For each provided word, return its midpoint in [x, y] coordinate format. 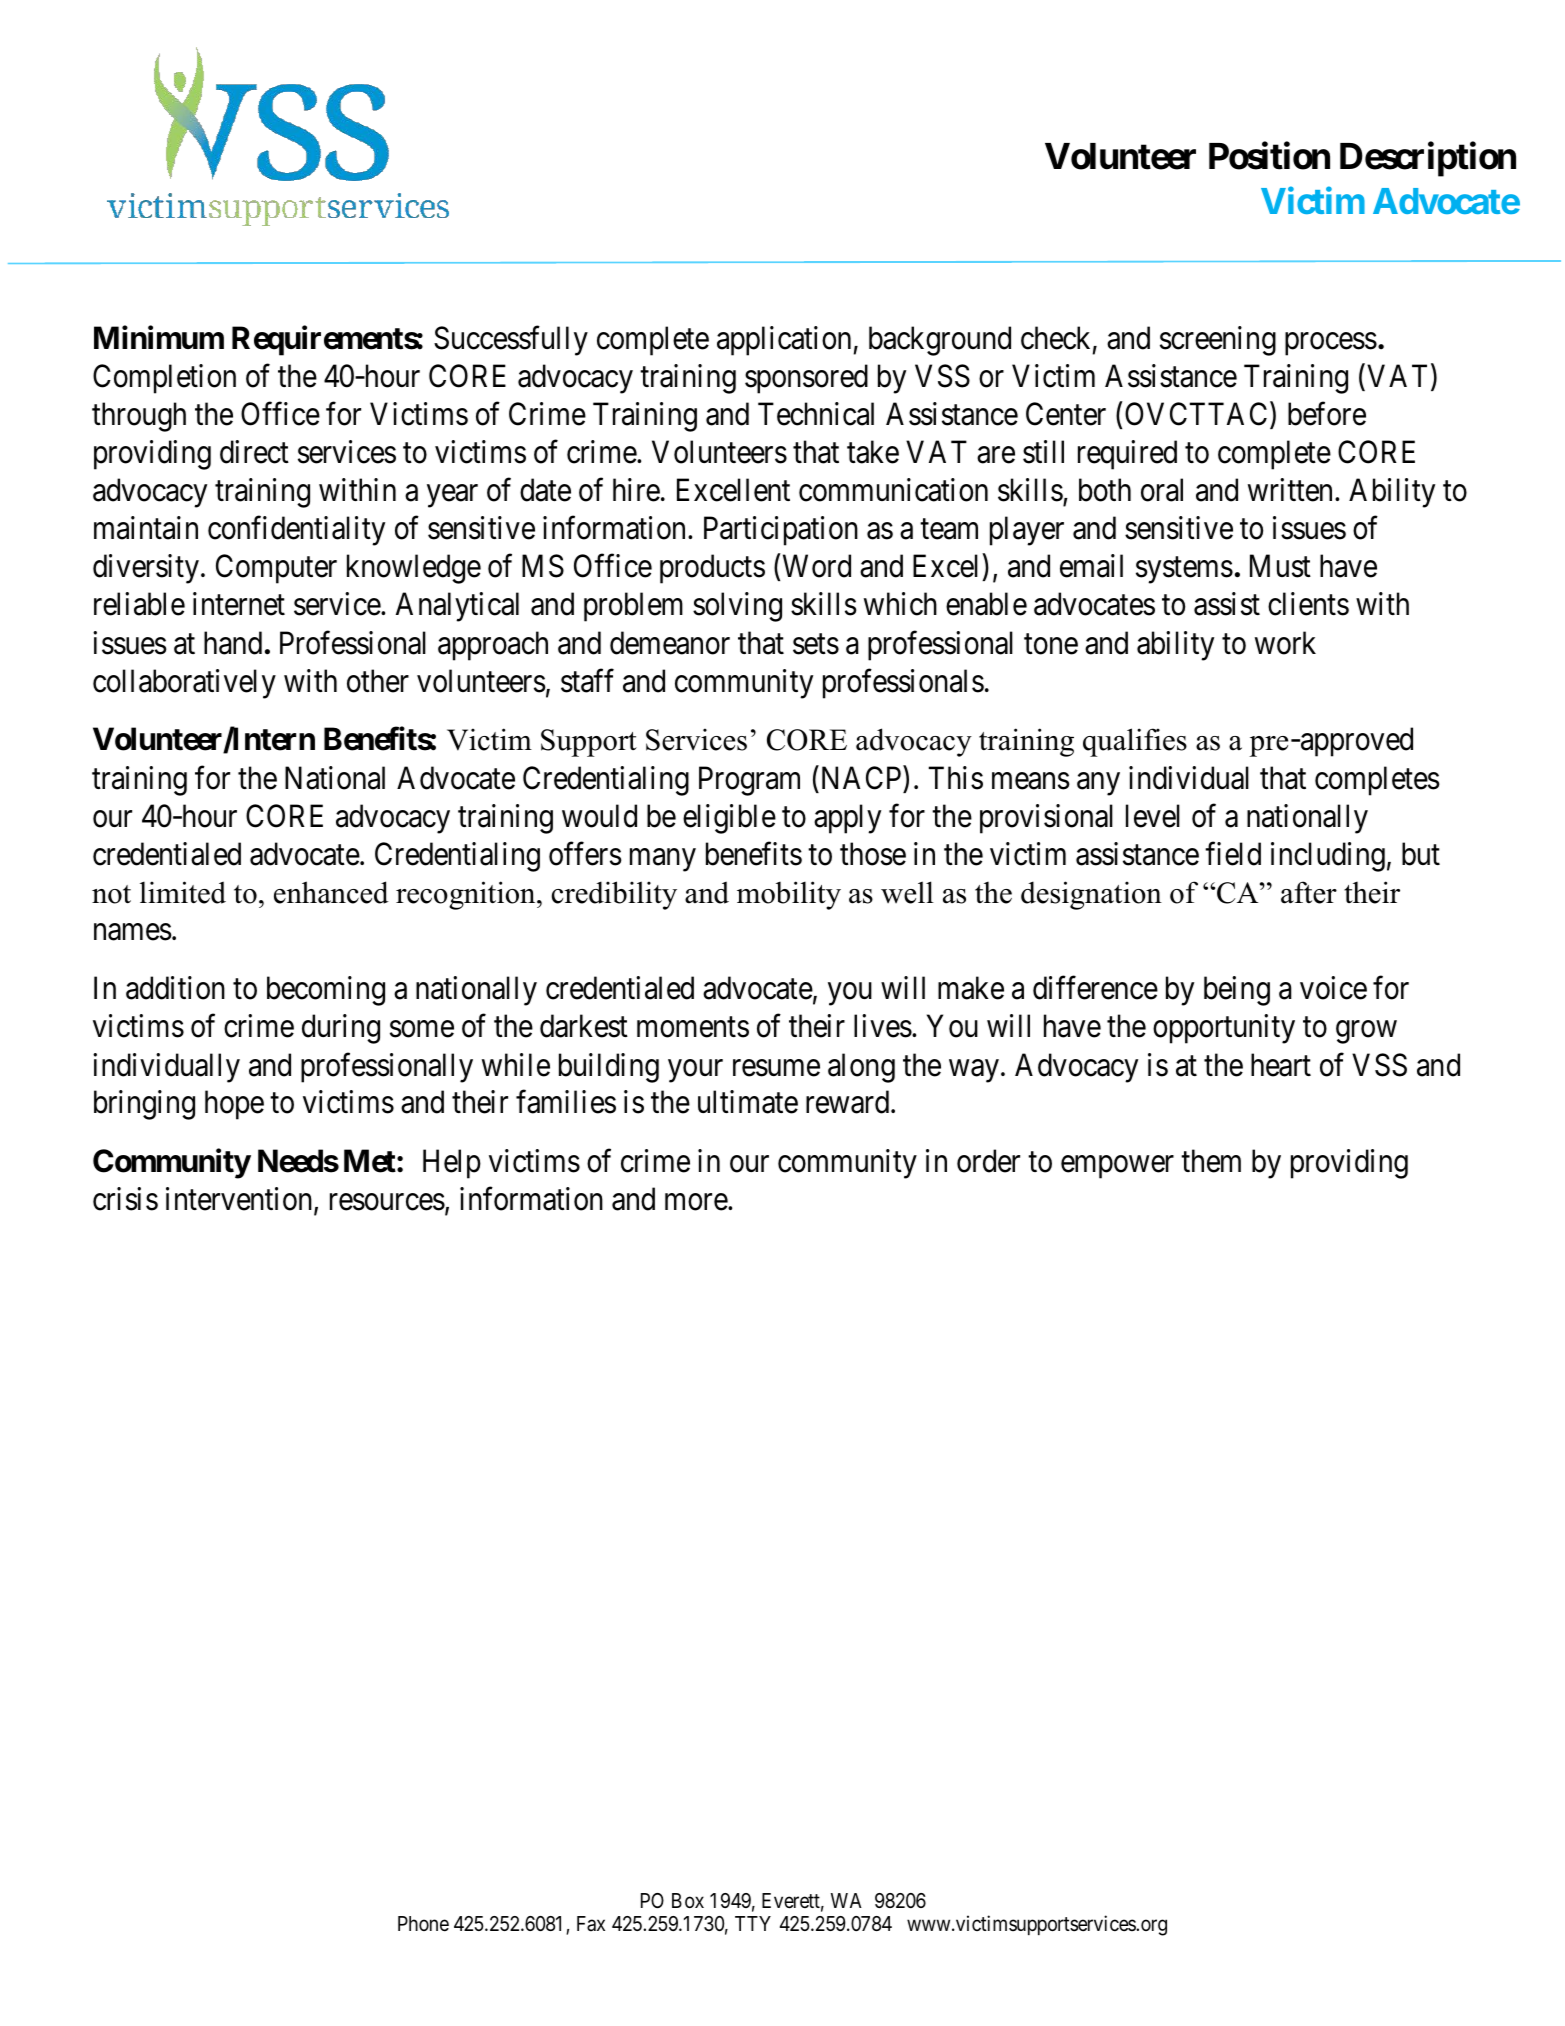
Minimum [159, 337]
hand [233, 643]
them [1211, 1161]
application [784, 341]
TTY [753, 1923]
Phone [423, 1924]
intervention [240, 1200]
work [1285, 643]
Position [1269, 156]
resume [776, 1068]
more [697, 1202]
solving [737, 607]
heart [1281, 1065]
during [341, 1029]
